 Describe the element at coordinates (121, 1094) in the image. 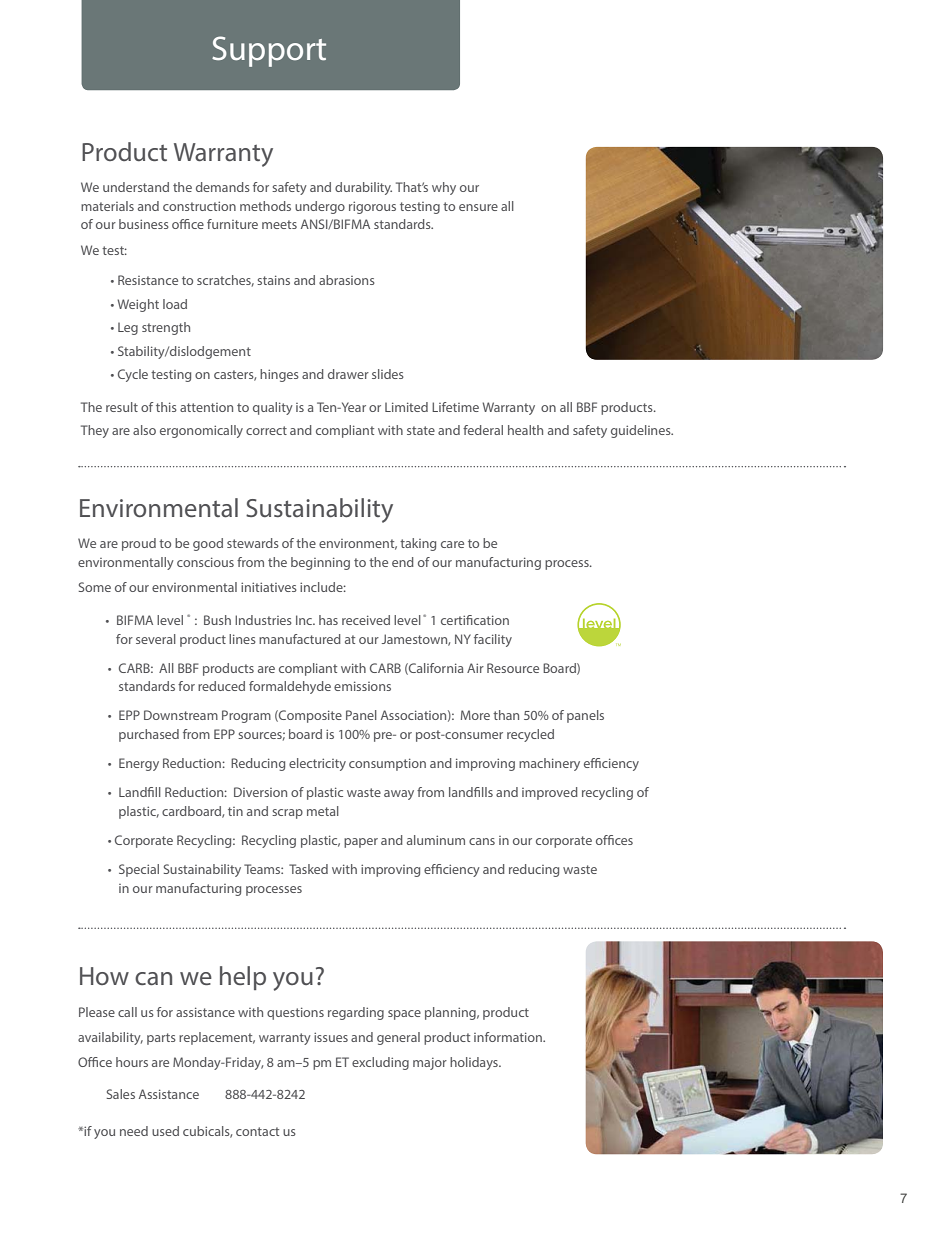

I see `Sales` at that location.
